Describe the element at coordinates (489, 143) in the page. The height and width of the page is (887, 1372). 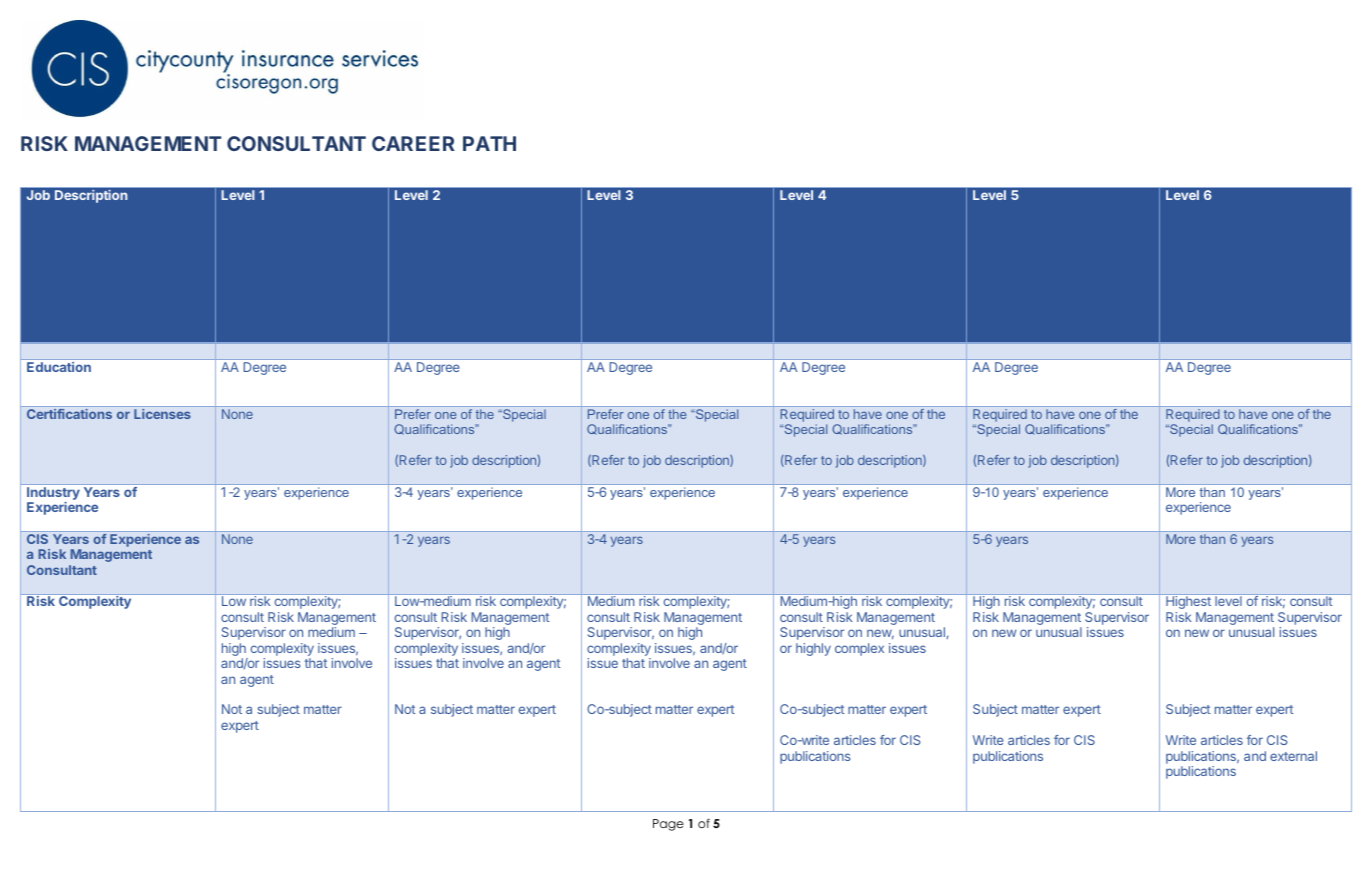
I see `PATH` at that location.
